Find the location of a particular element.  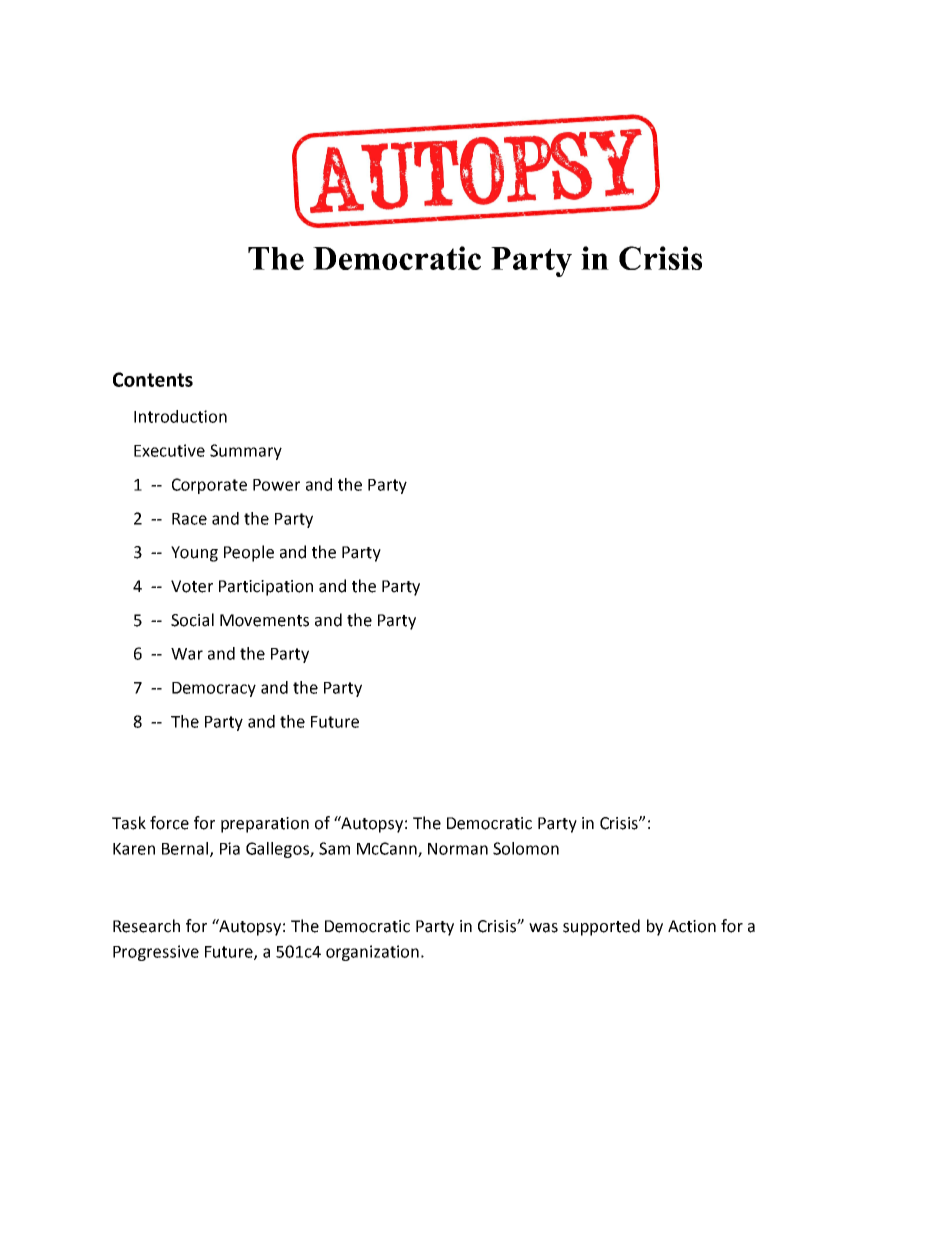

Progressive is located at coordinates (156, 953).
